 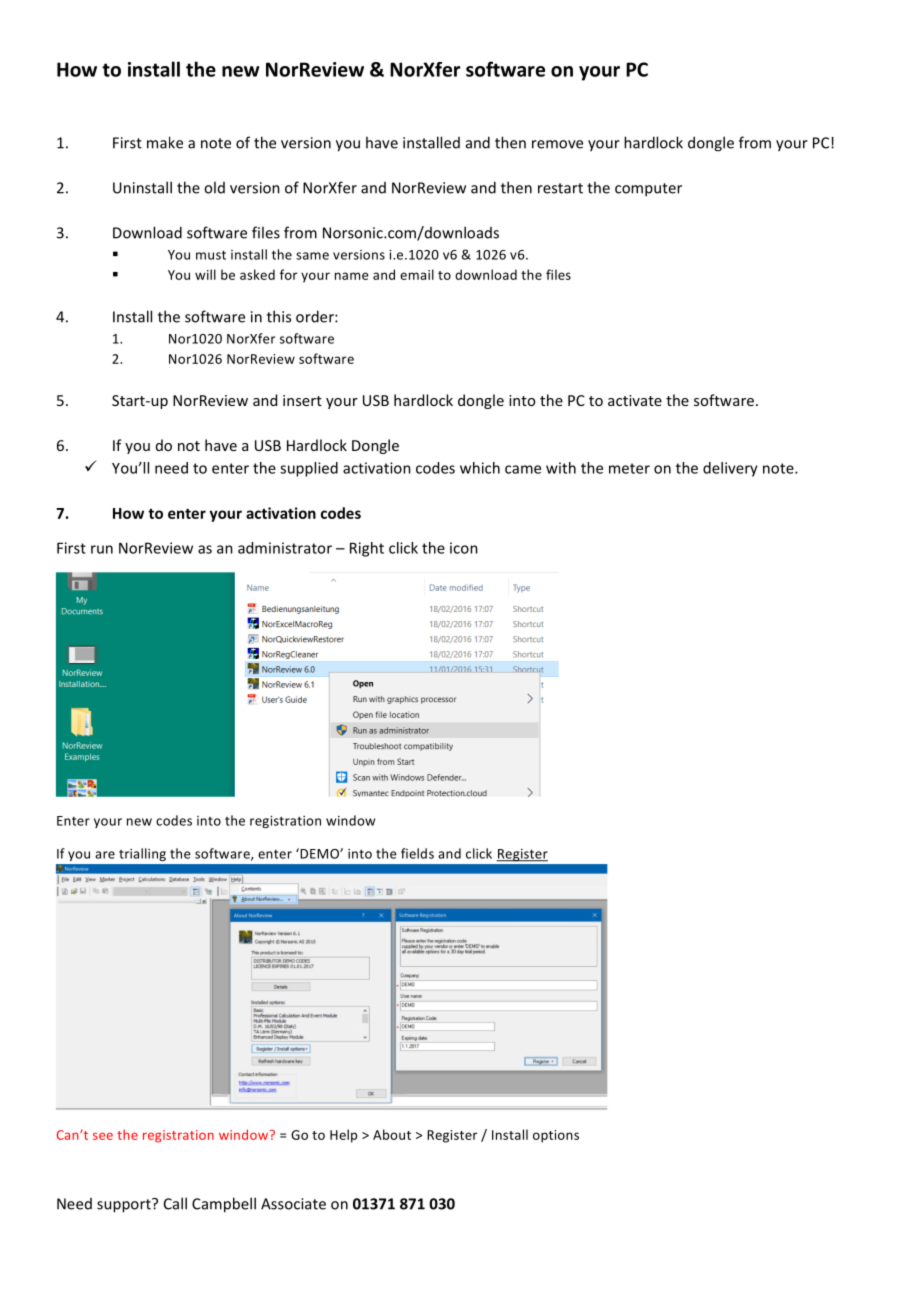 What do you see at coordinates (102, 549) in the screenshot?
I see `run` at bounding box center [102, 549].
